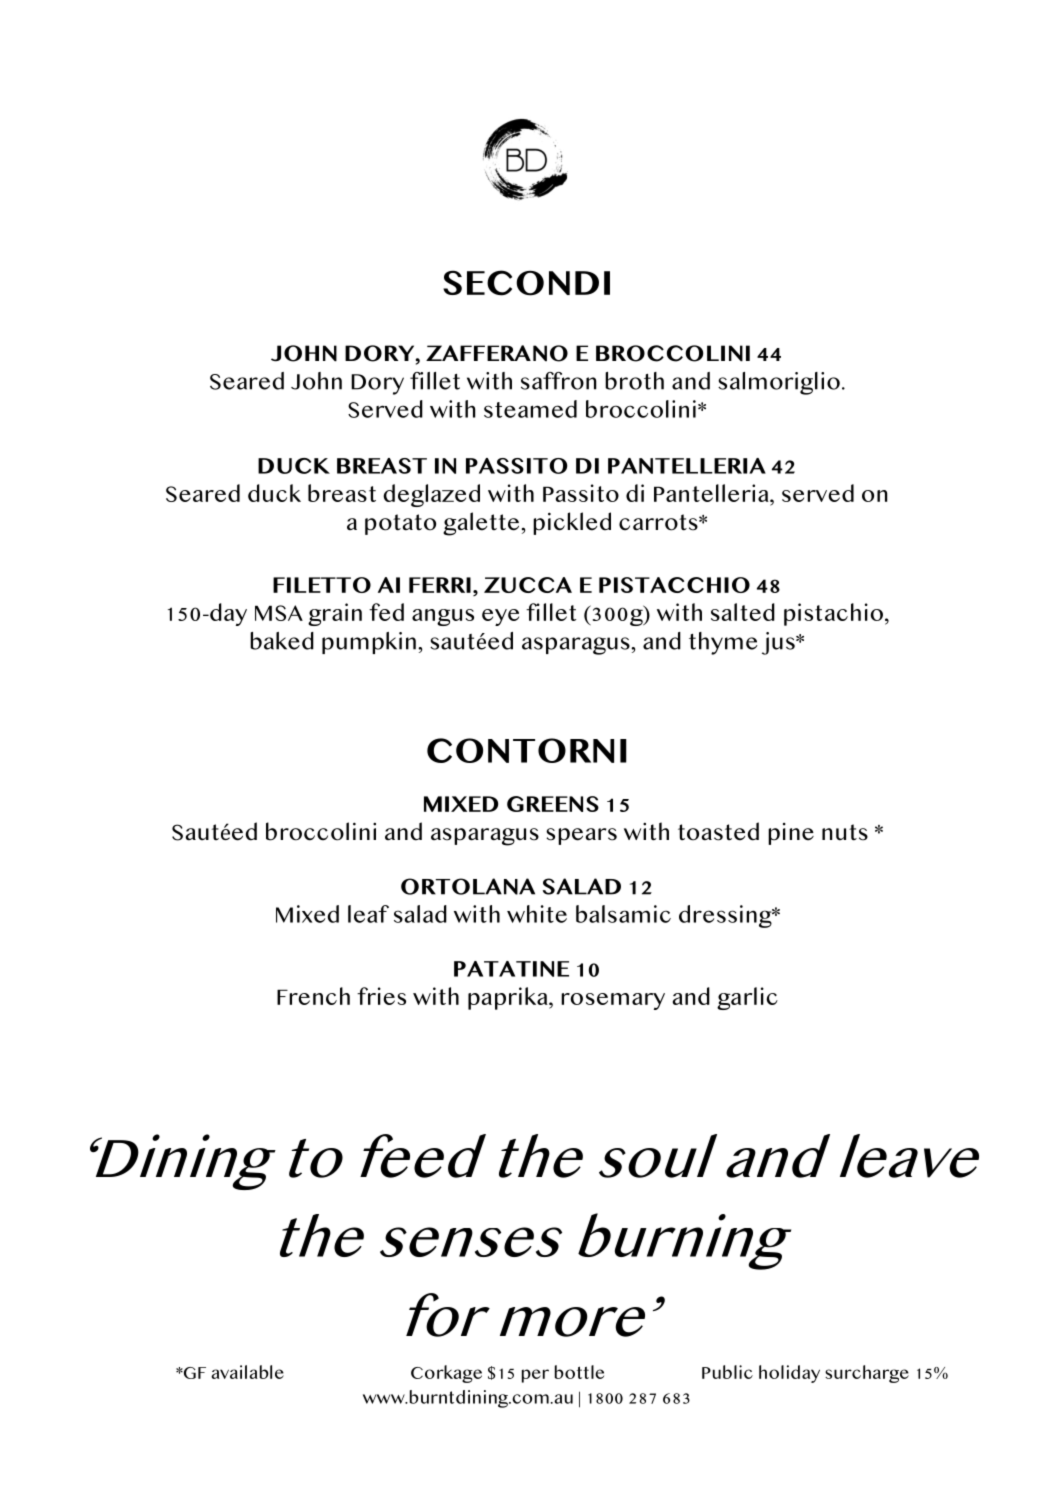 The width and height of the screenshot is (1061, 1500). What do you see at coordinates (400, 524) in the screenshot?
I see `potato` at bounding box center [400, 524].
